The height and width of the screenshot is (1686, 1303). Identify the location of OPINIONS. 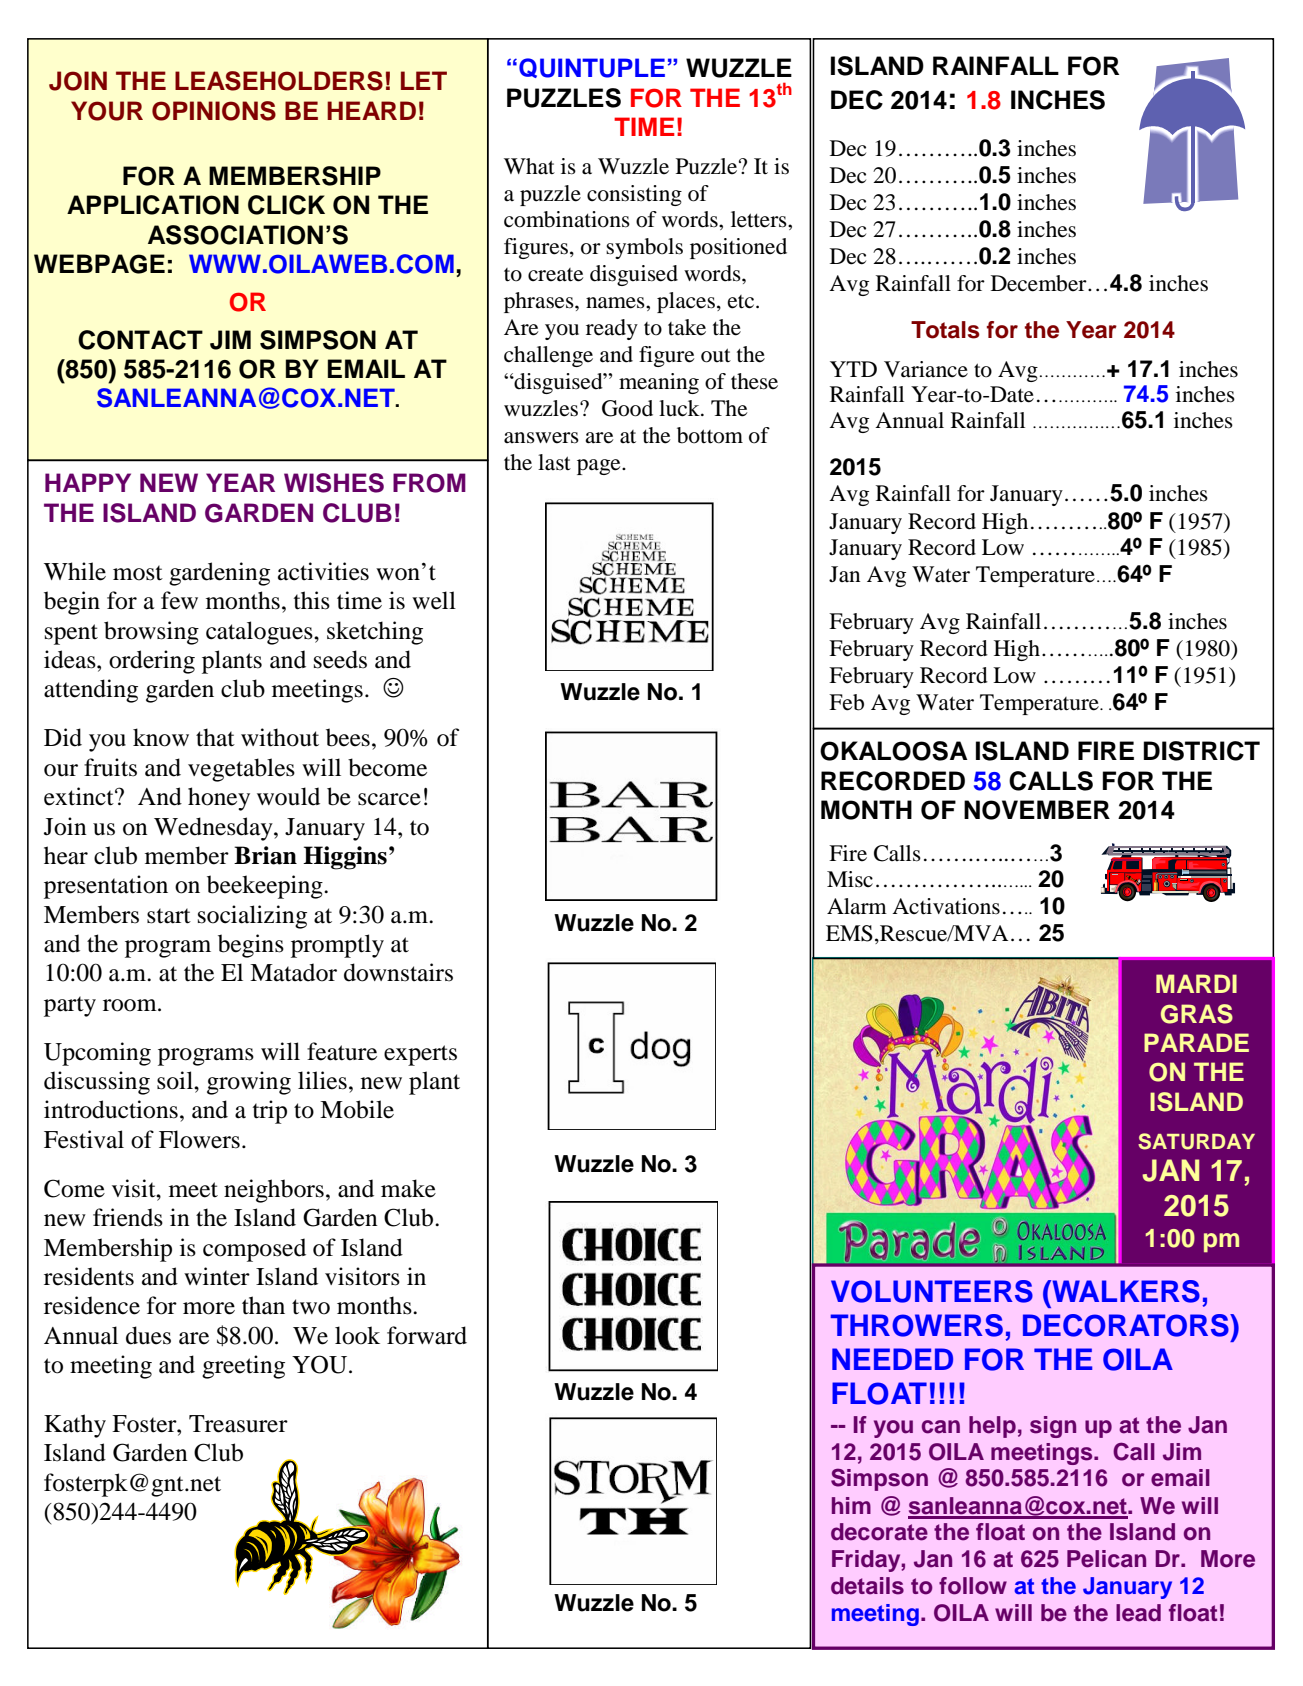
(214, 111).
